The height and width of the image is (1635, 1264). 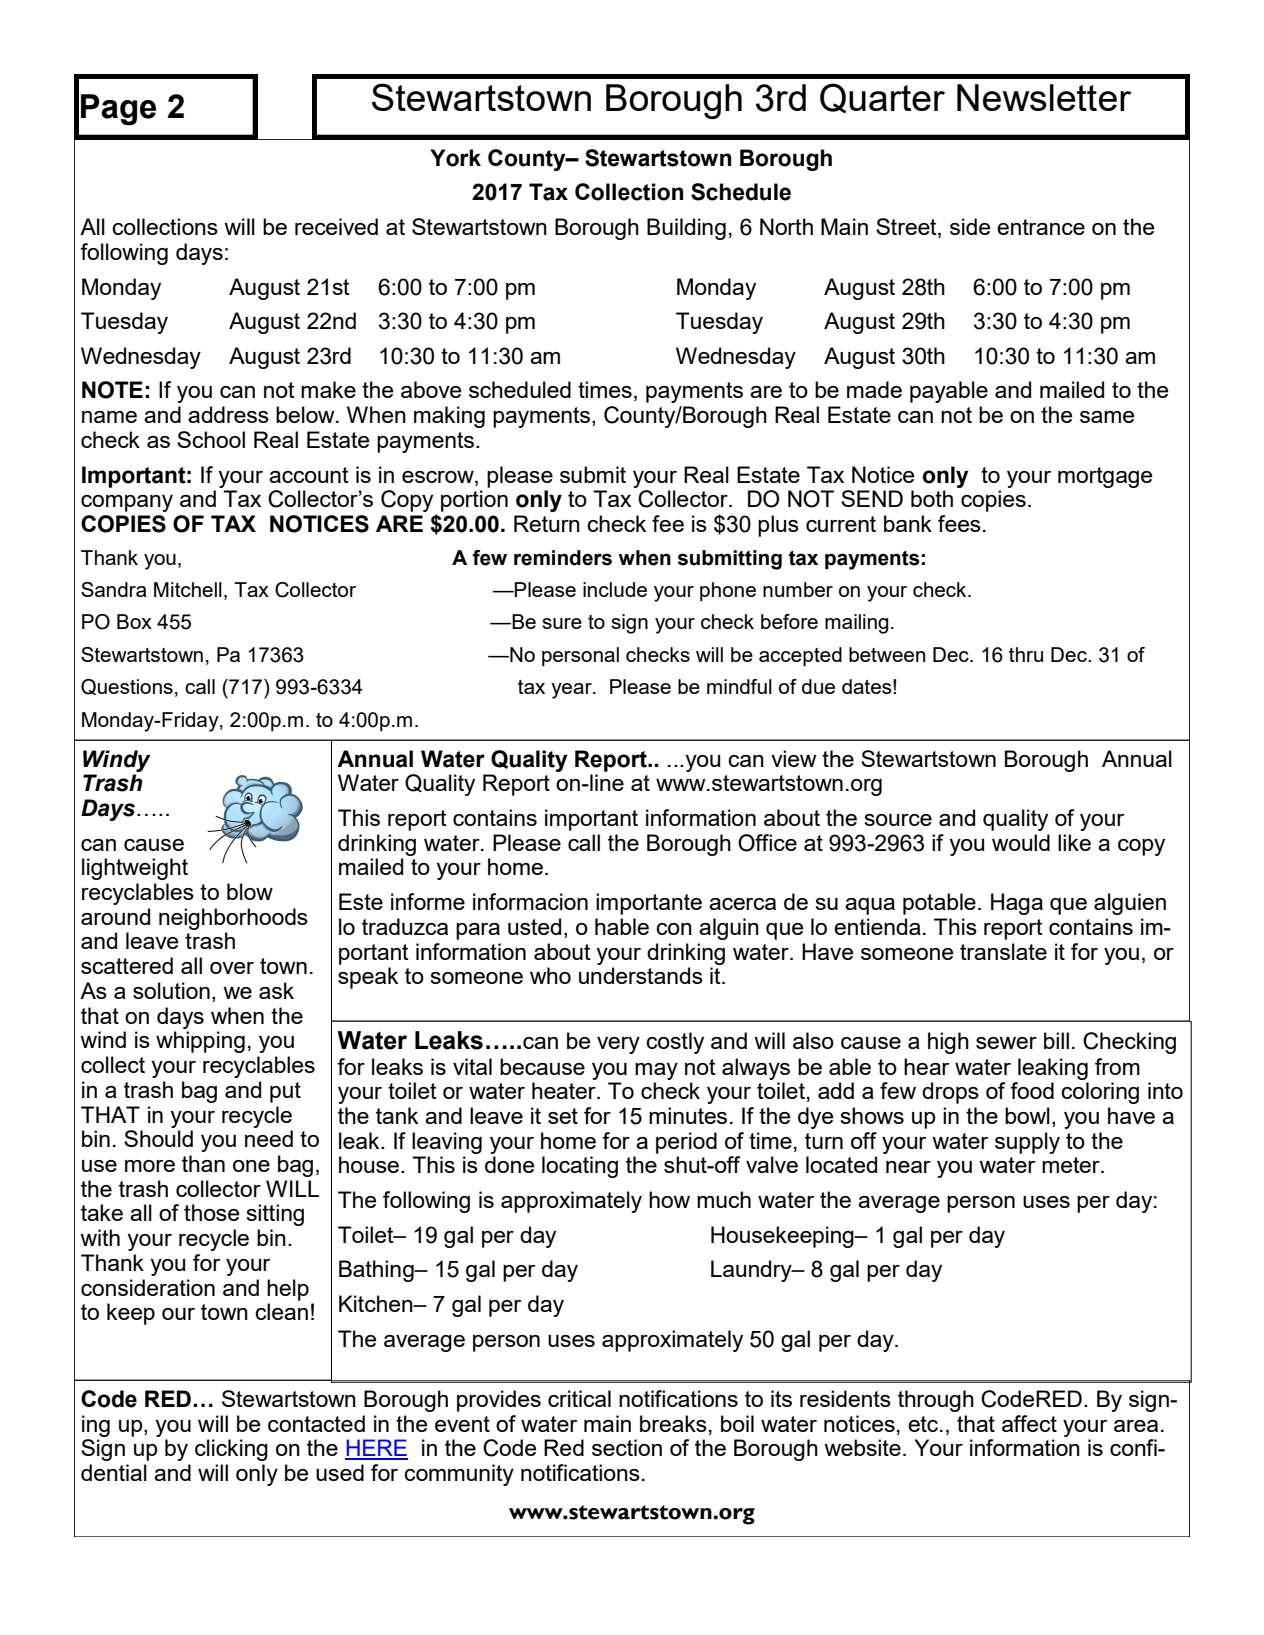 I want to click on would, so click(x=1021, y=842).
